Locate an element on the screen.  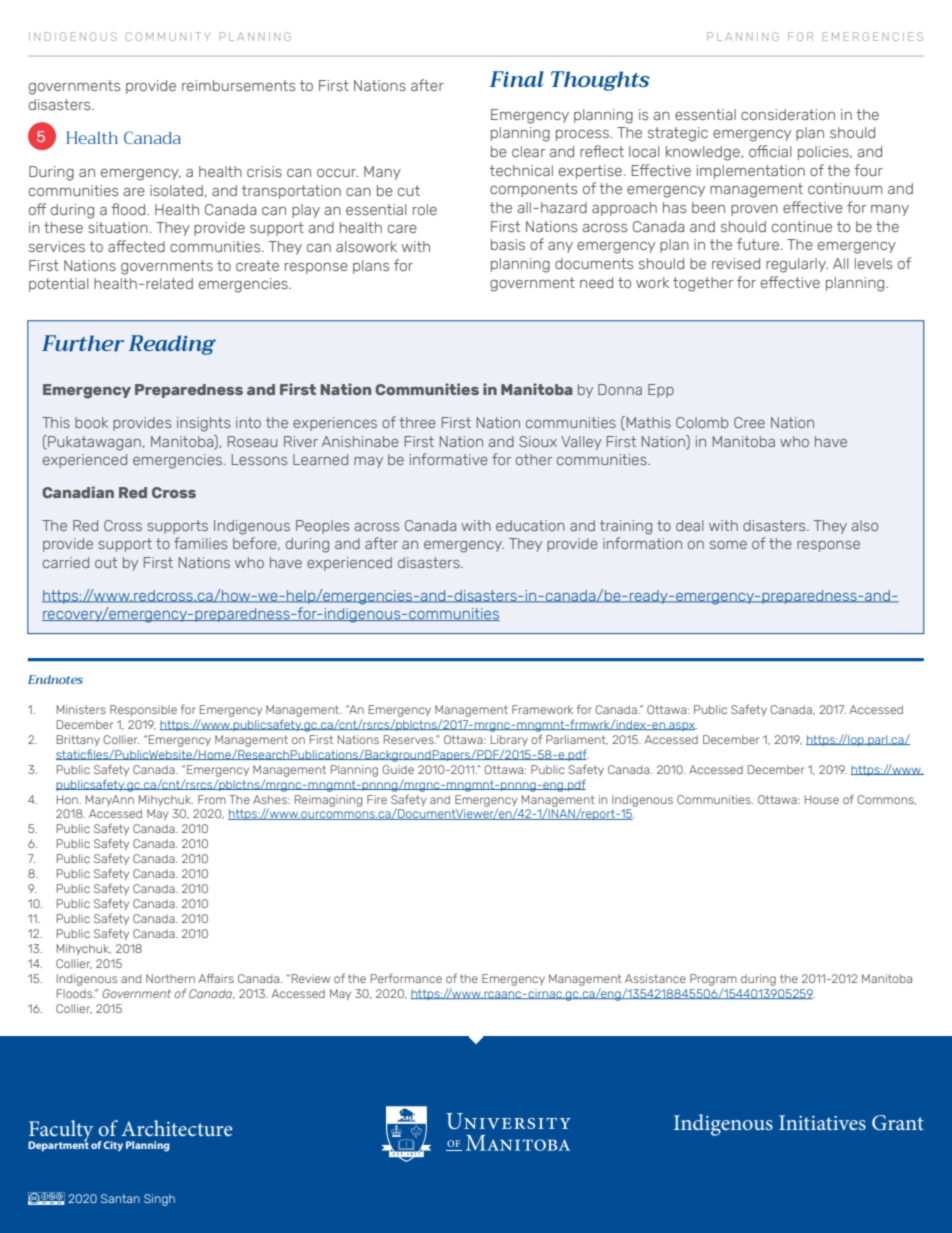
Initiatives is located at coordinates (822, 1122).
